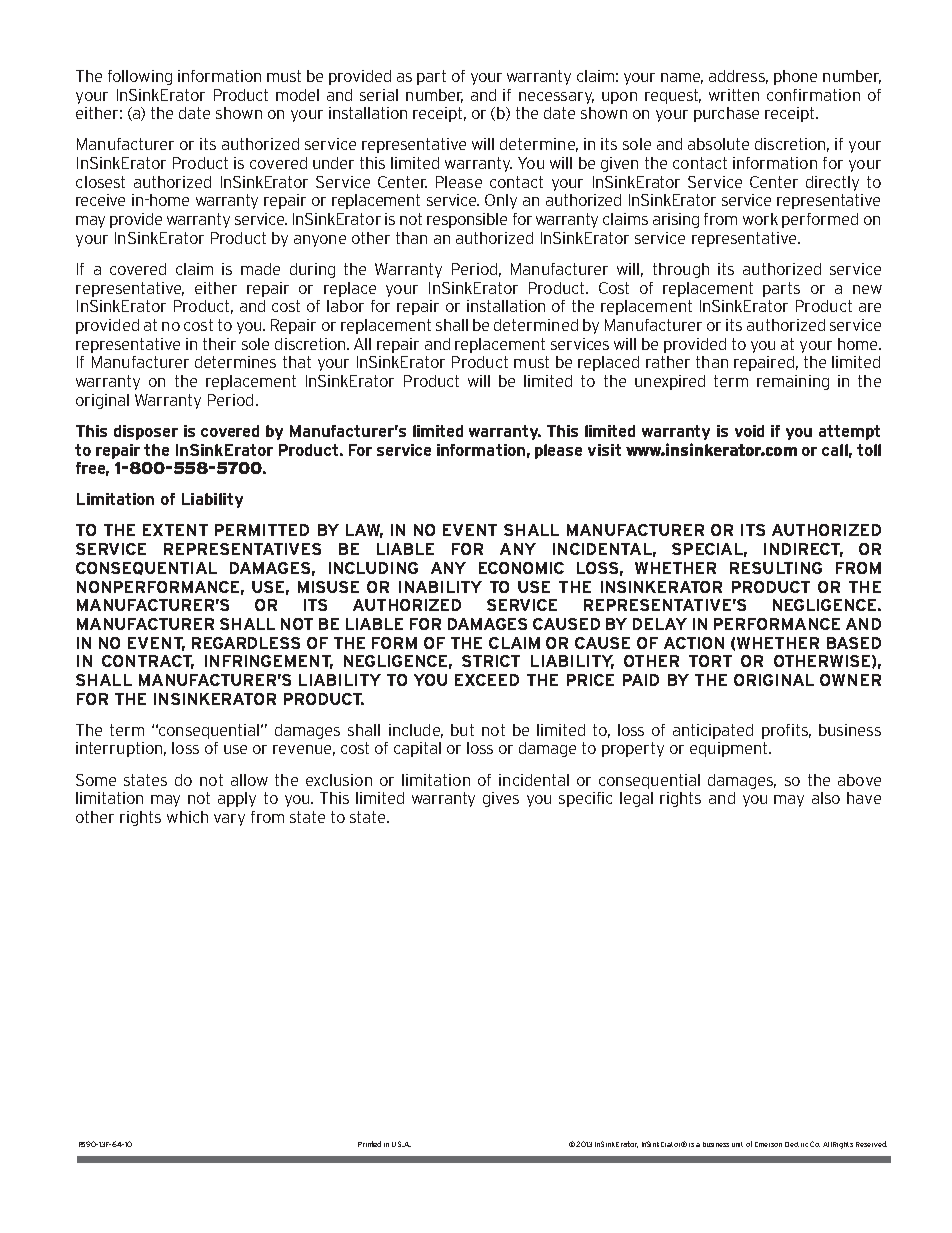  Describe the element at coordinates (246, 643) in the page. I see `REGARDLESS` at that location.
